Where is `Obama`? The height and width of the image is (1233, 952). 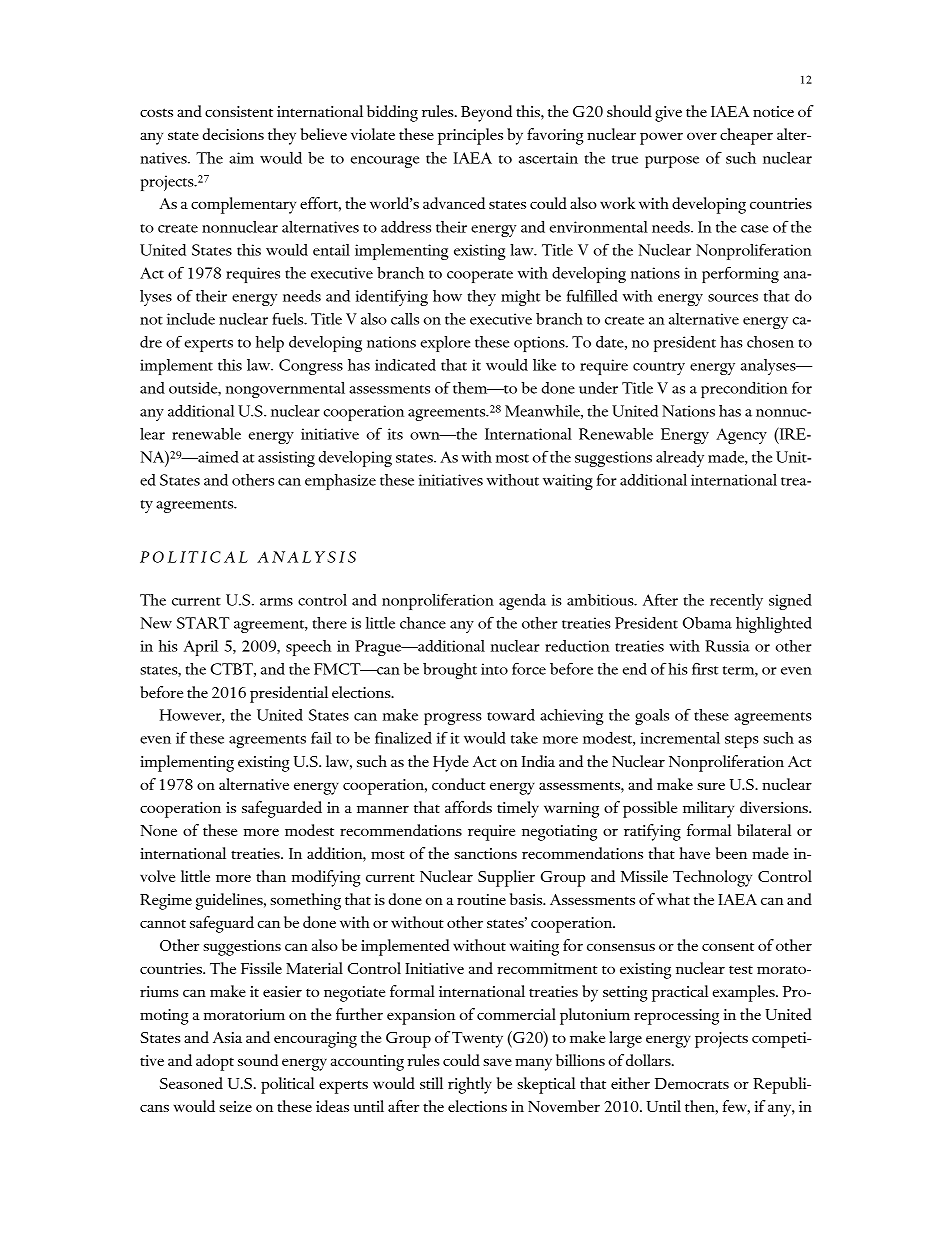 Obama is located at coordinates (707, 623).
